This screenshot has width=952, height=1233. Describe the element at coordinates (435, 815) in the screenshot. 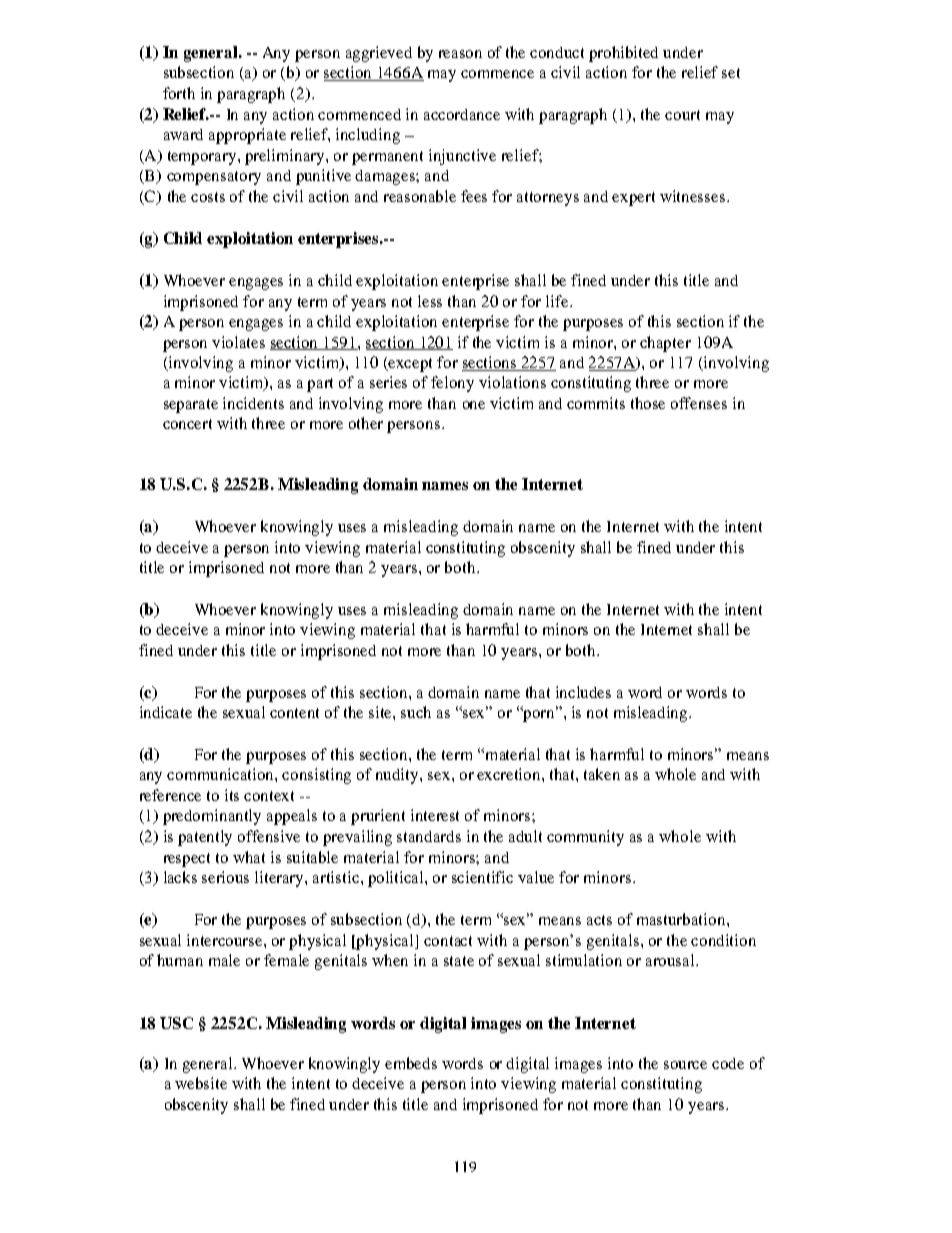

I see `interest` at that location.
